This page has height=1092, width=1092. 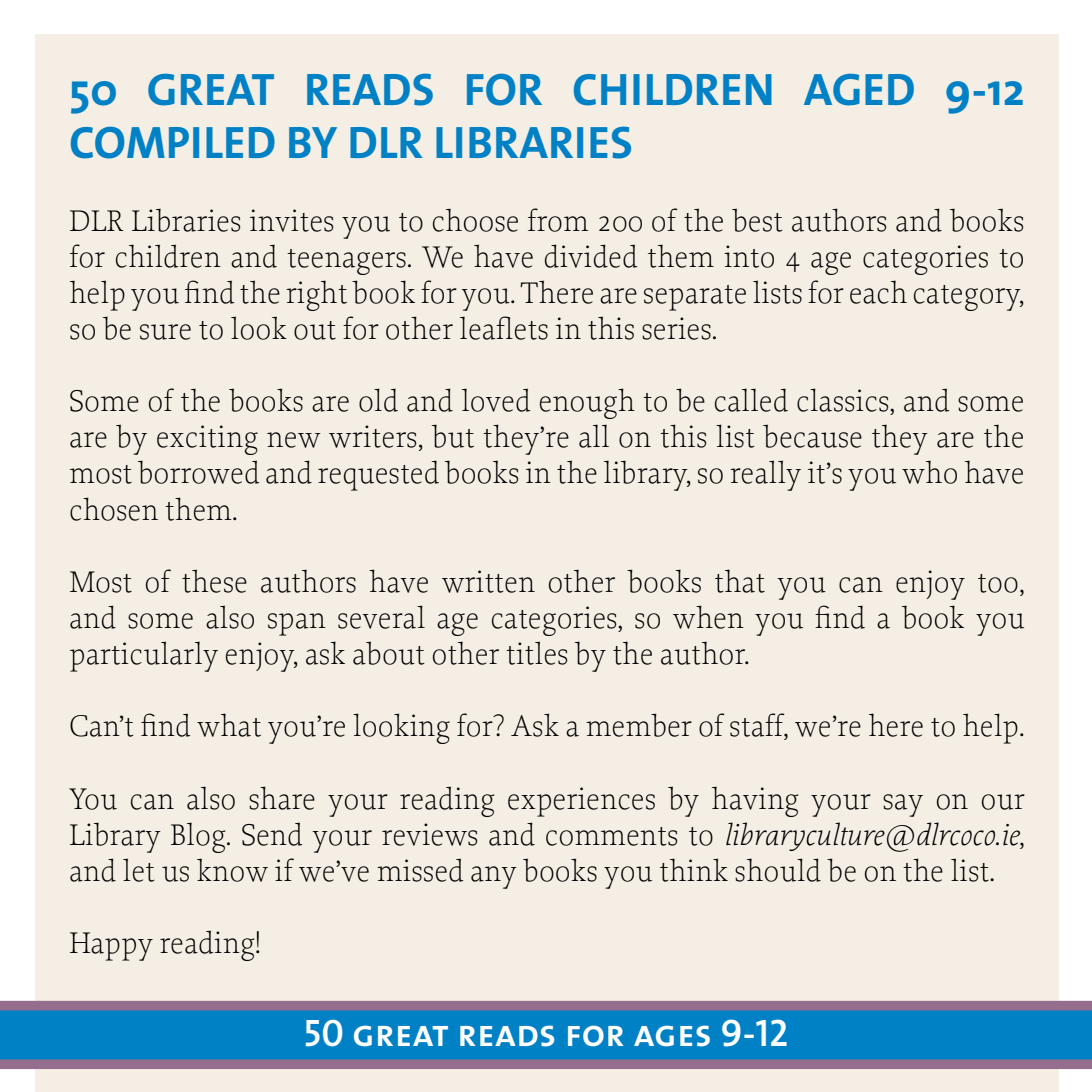 What do you see at coordinates (214, 581) in the page?
I see `these` at bounding box center [214, 581].
